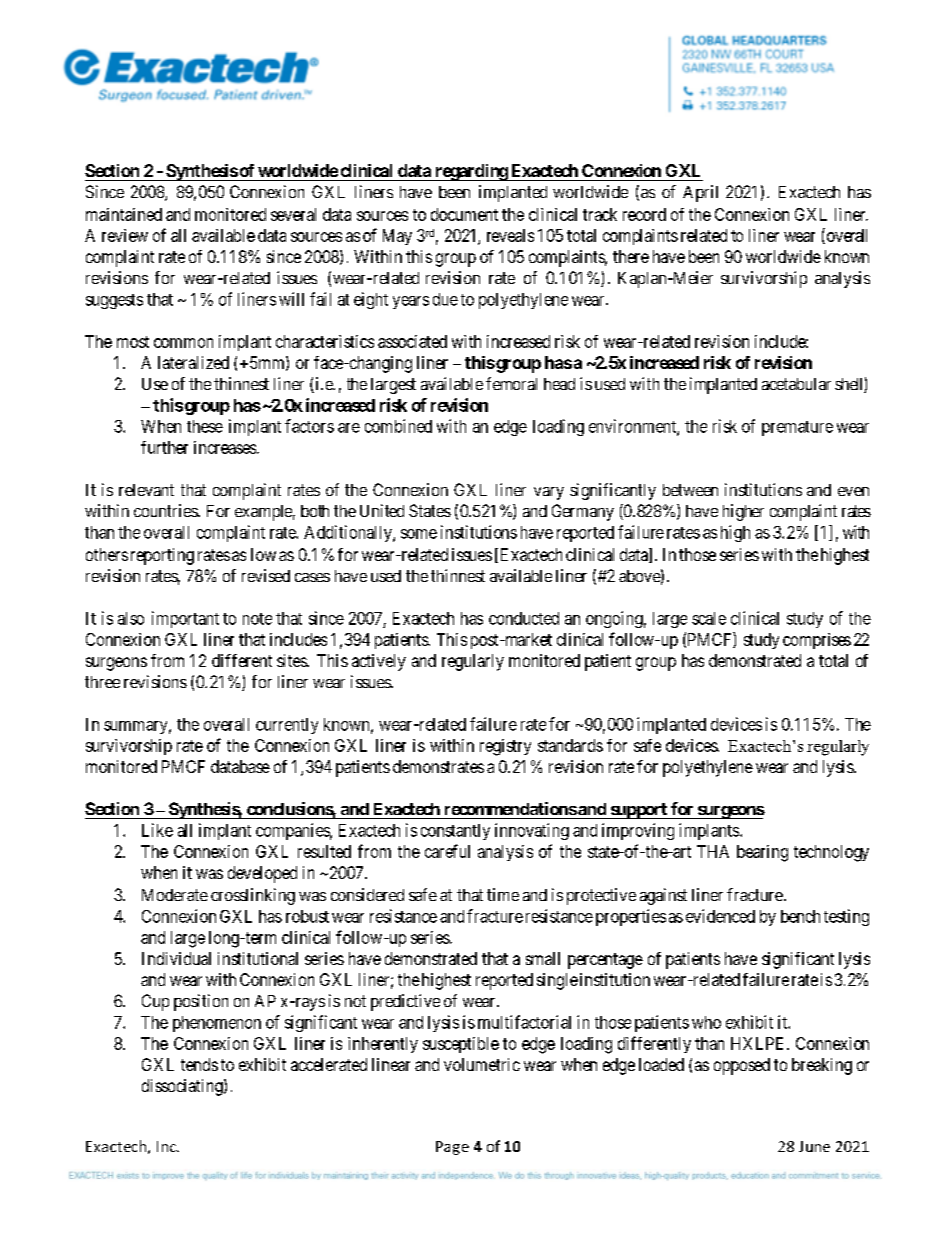  I want to click on tends, so click(199, 1064).
